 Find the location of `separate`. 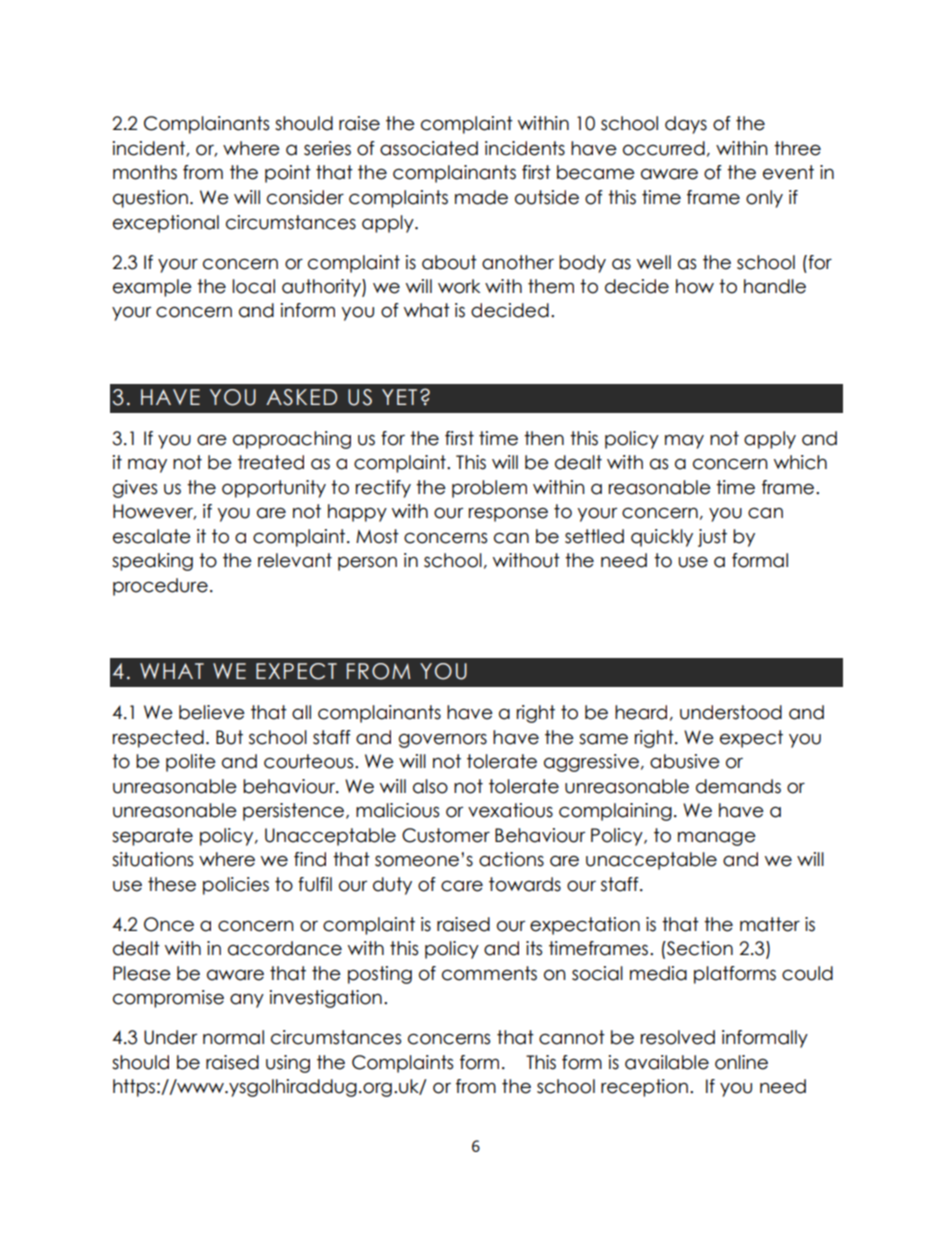

separate is located at coordinates (152, 837).
